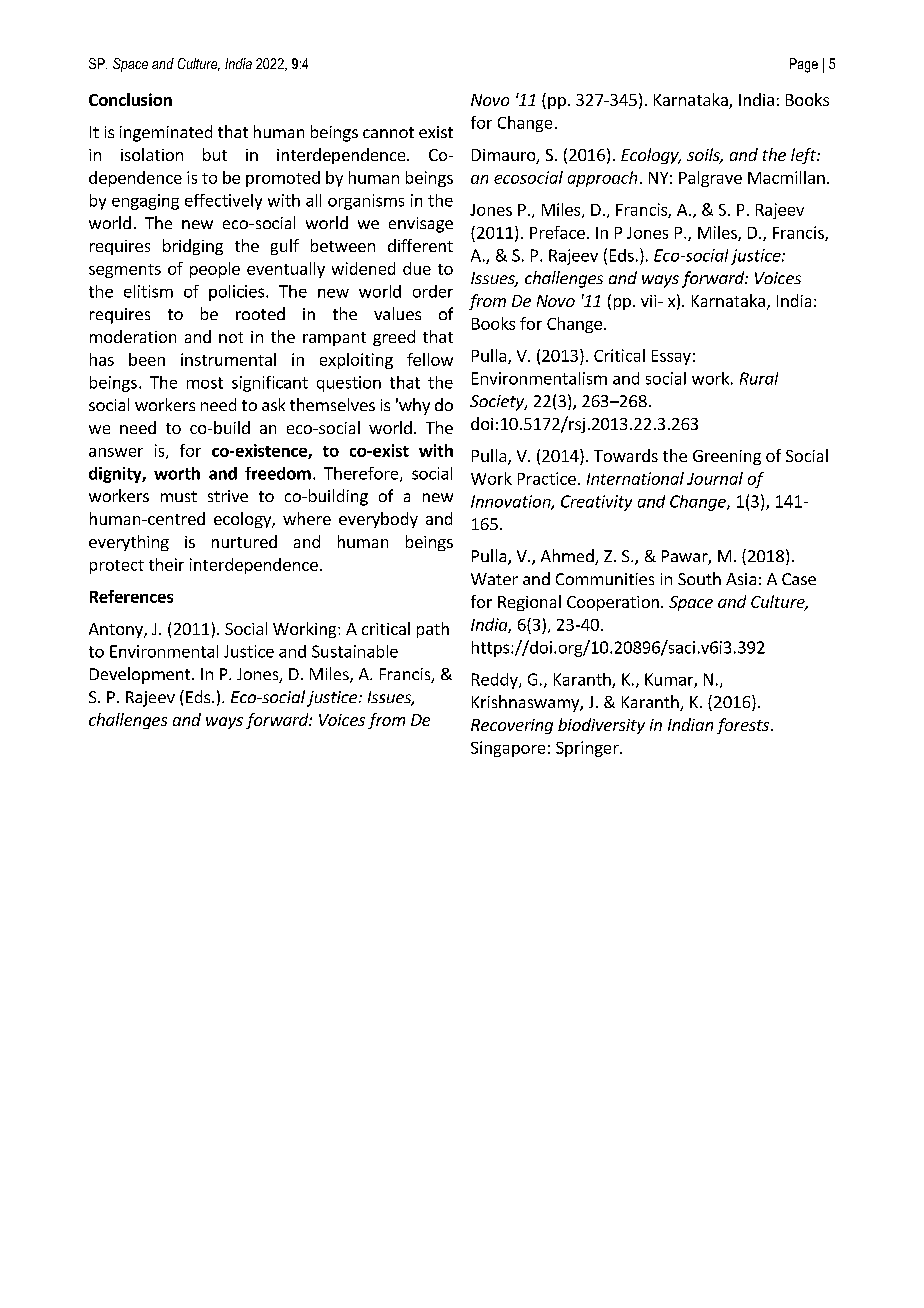 This document has width=924, height=1308. What do you see at coordinates (141, 675) in the document?
I see `Development` at bounding box center [141, 675].
